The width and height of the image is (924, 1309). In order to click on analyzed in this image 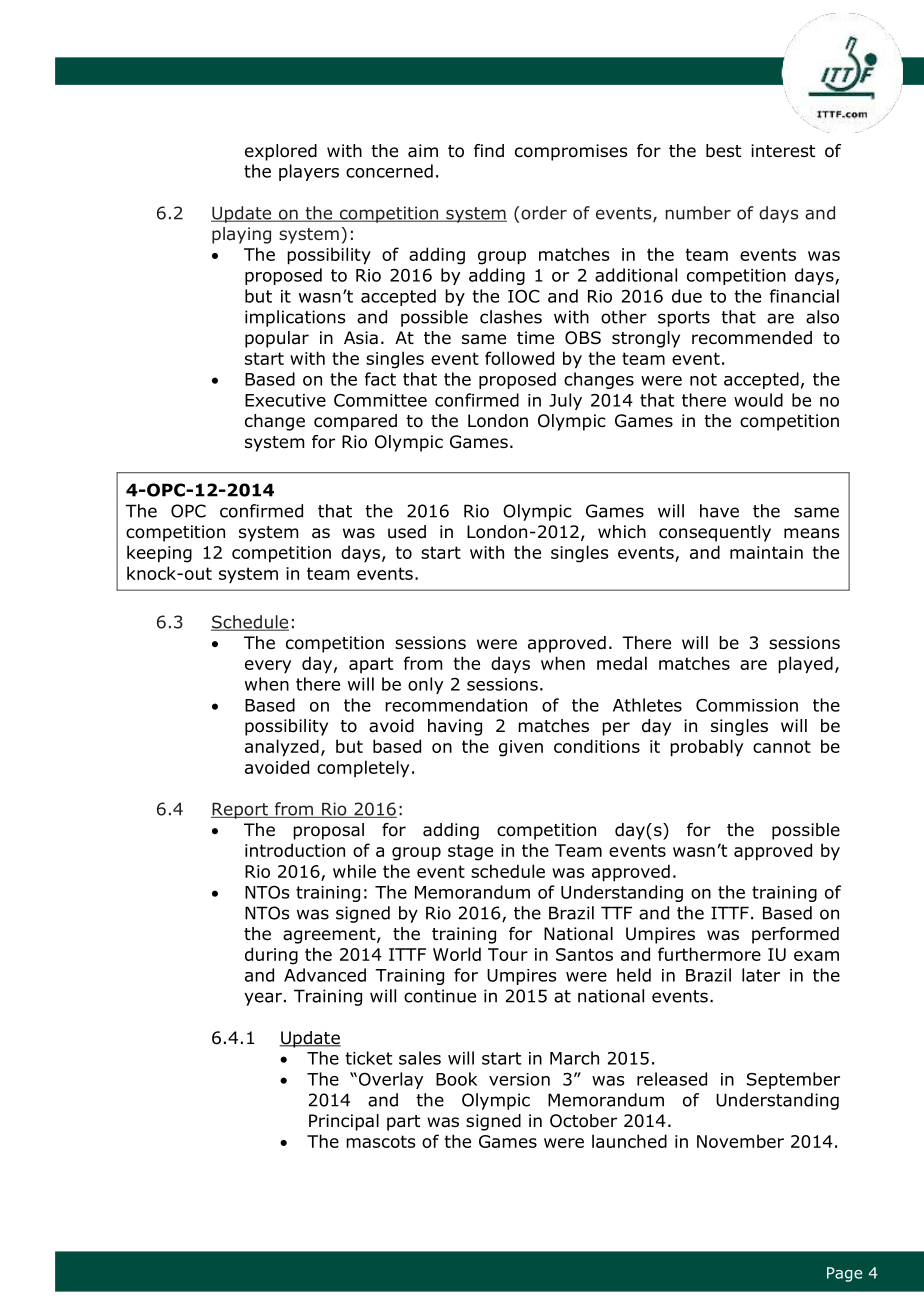, I will do `click(282, 748)`.
